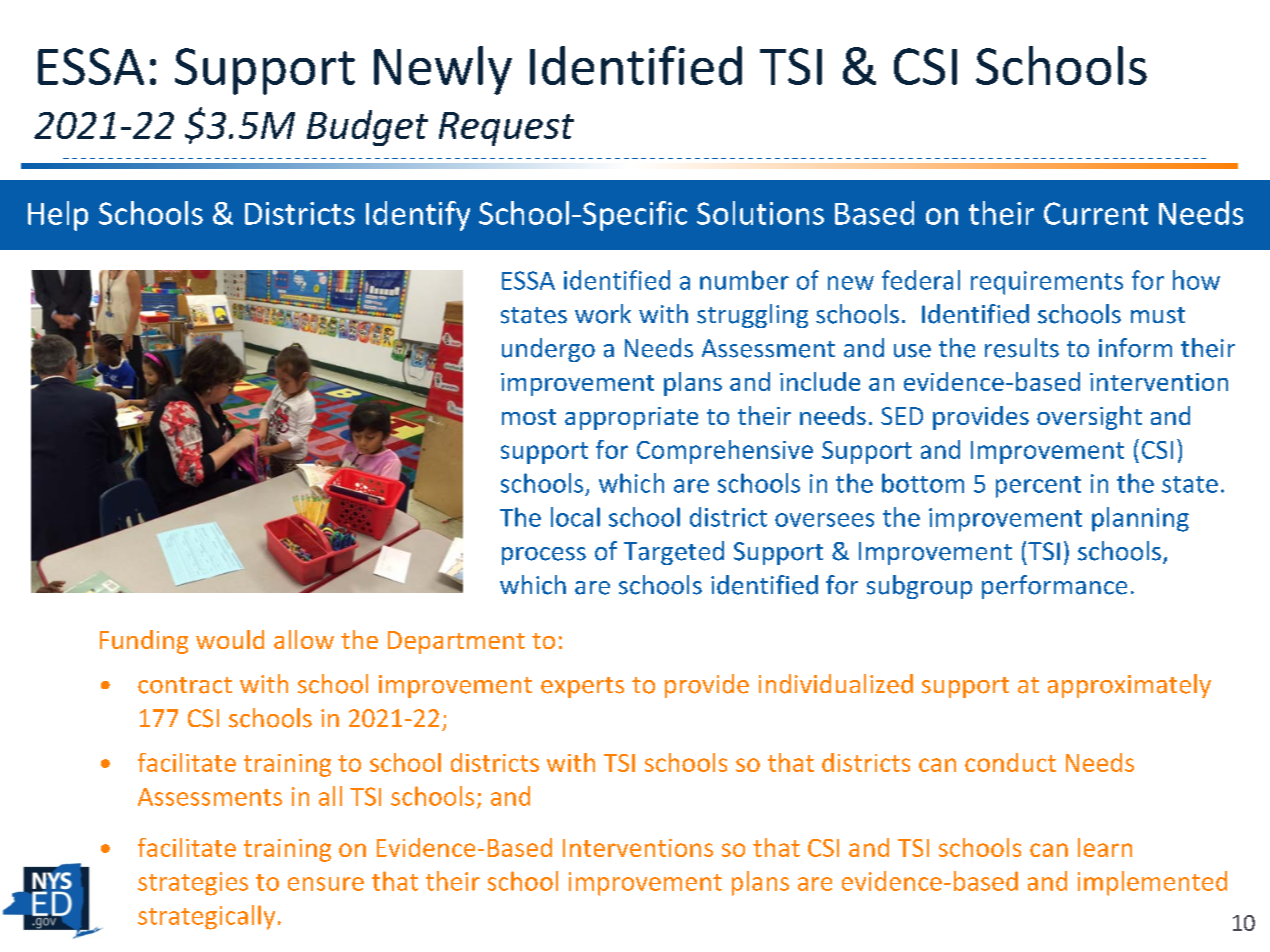 This image has width=1270, height=952. Describe the element at coordinates (582, 687) in the image. I see `experts` at that location.
